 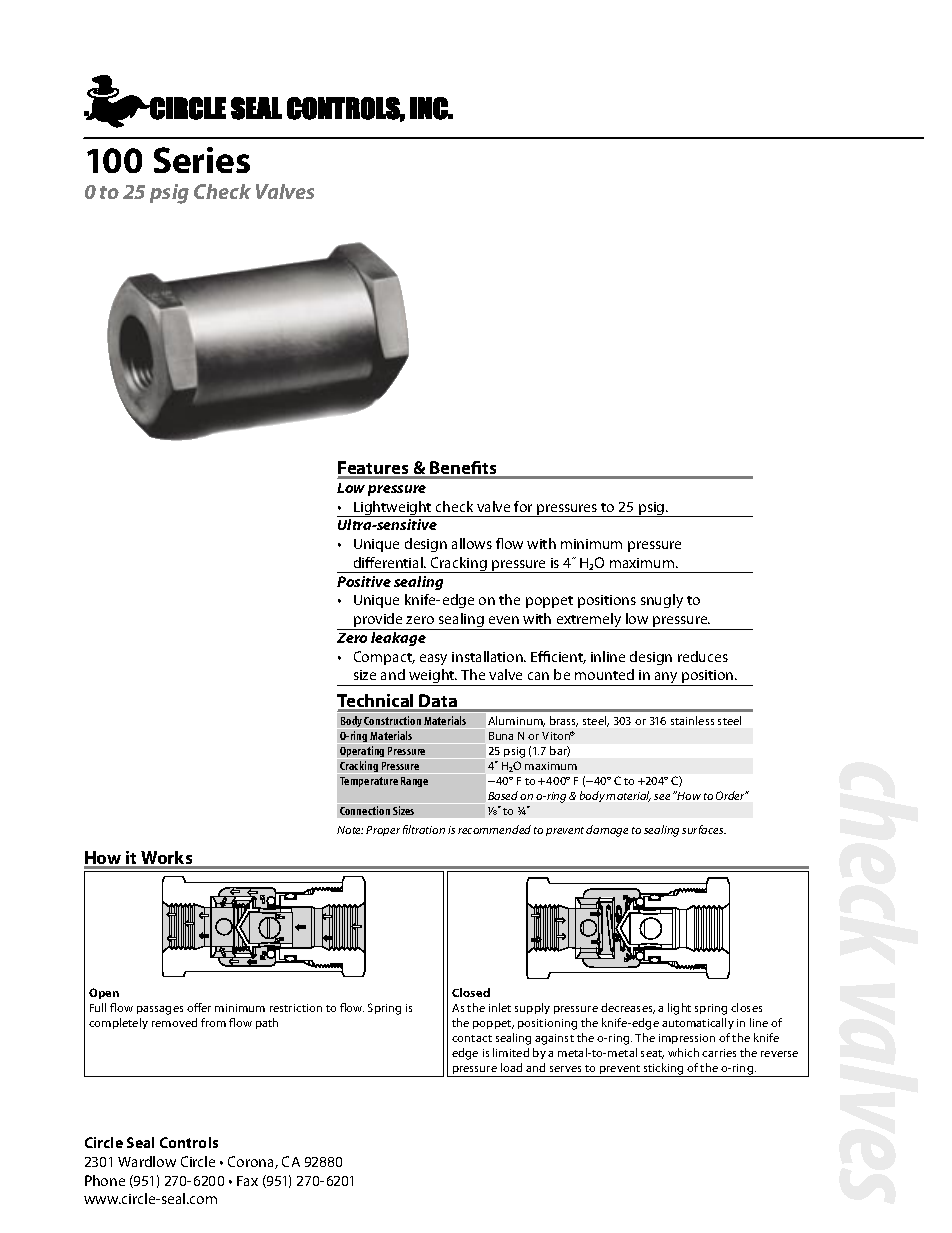 What do you see at coordinates (433, 659) in the screenshot?
I see `easy` at bounding box center [433, 659].
